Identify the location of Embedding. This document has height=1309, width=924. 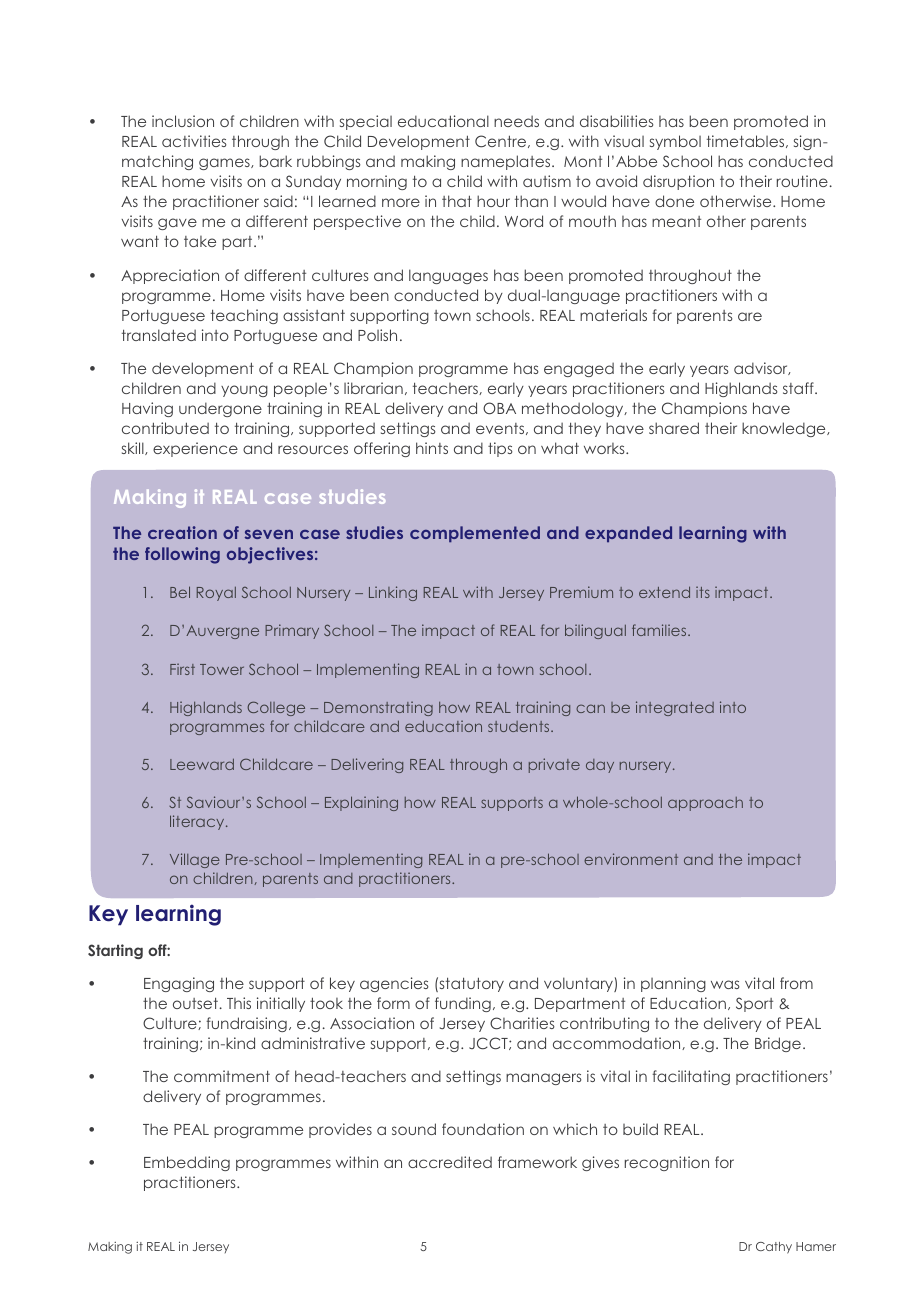
(187, 1163).
